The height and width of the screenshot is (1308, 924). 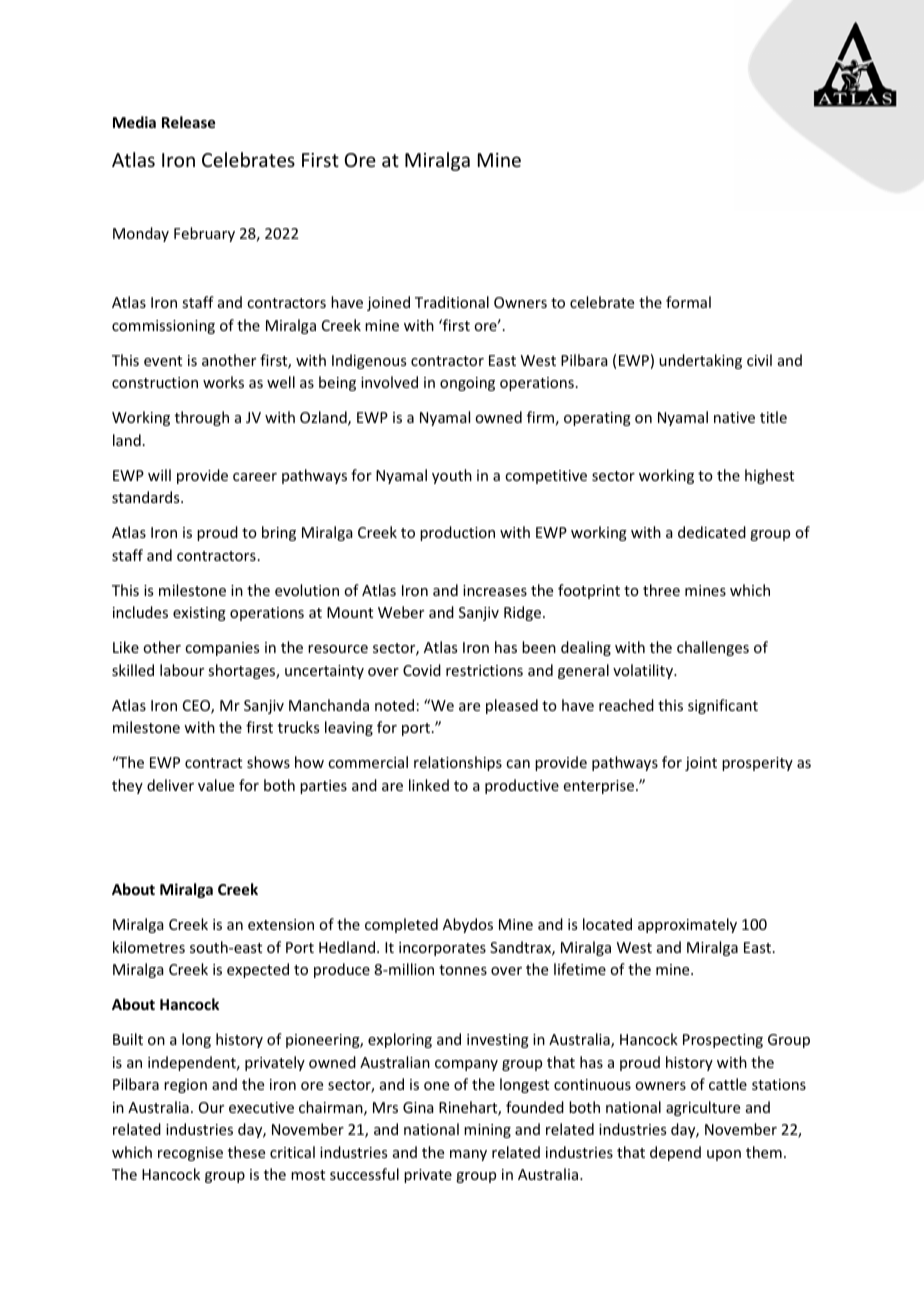 What do you see at coordinates (190, 1154) in the screenshot?
I see `recognise` at bounding box center [190, 1154].
